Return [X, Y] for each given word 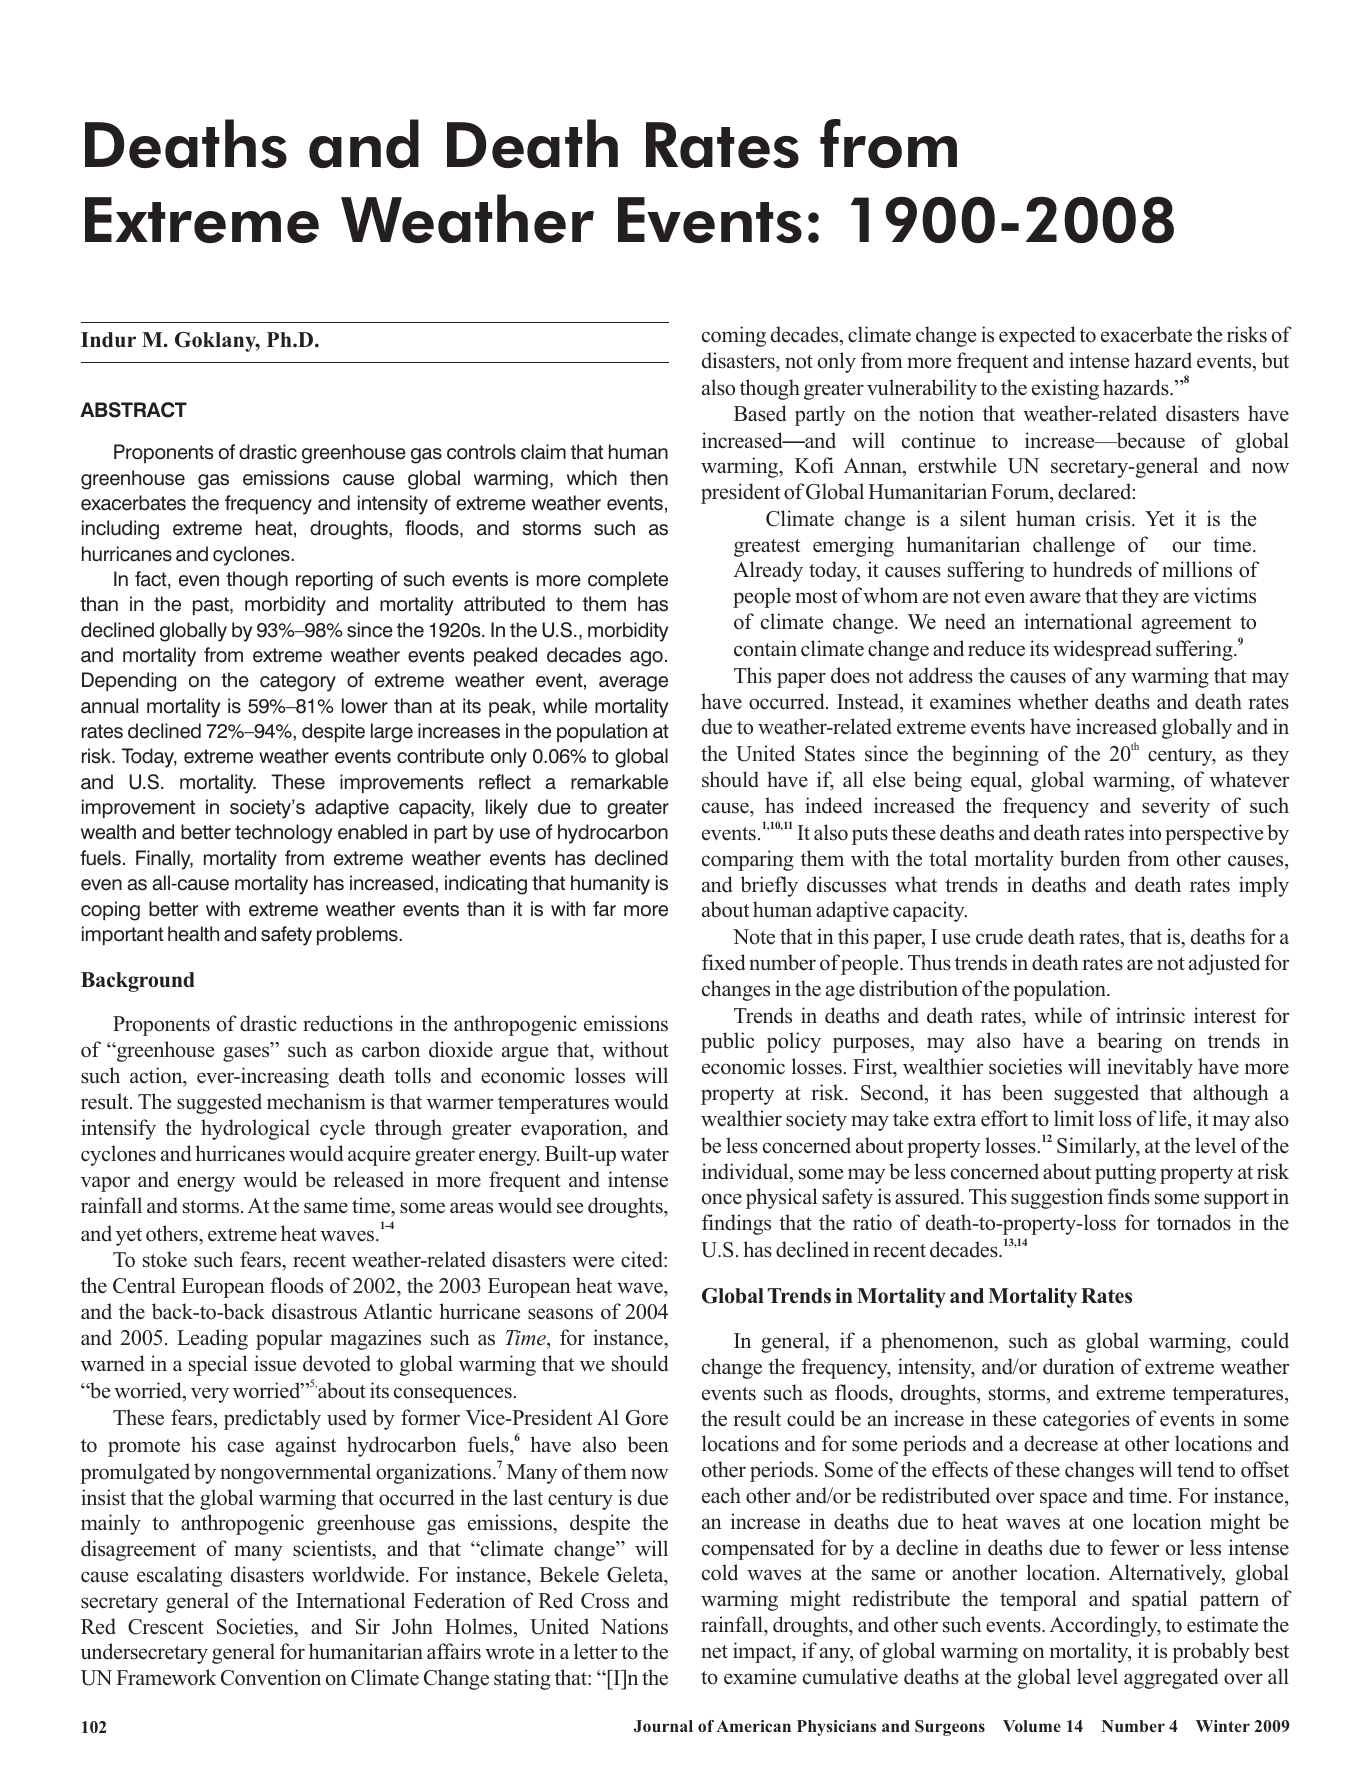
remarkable [619, 782]
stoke [165, 1259]
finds [1128, 1196]
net [714, 1651]
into [1145, 832]
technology [283, 834]
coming [734, 336]
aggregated [1171, 1678]
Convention [271, 1677]
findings [736, 1224]
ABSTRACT [133, 410]
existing [1065, 389]
